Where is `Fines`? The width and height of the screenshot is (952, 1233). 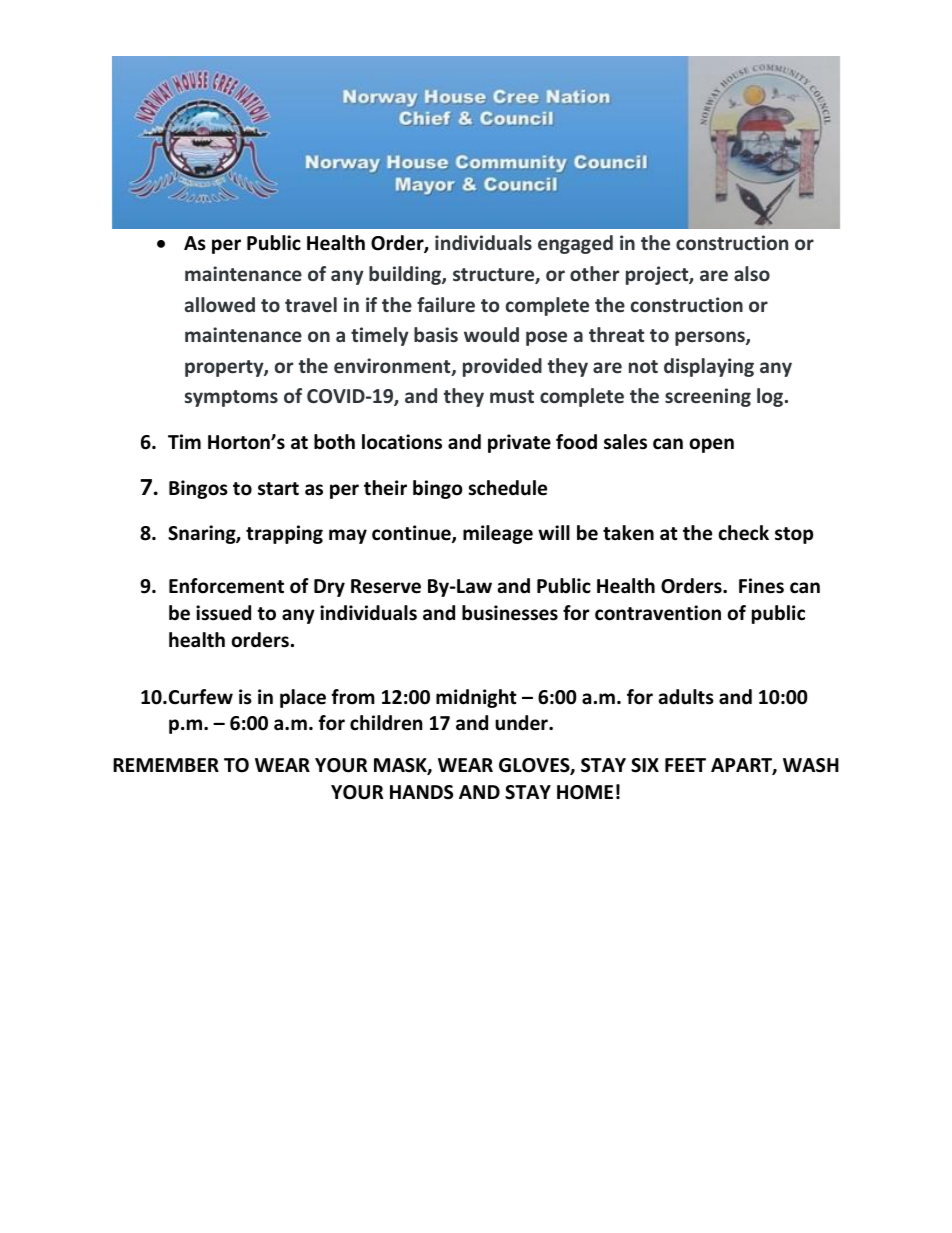 Fines is located at coordinates (761, 586).
